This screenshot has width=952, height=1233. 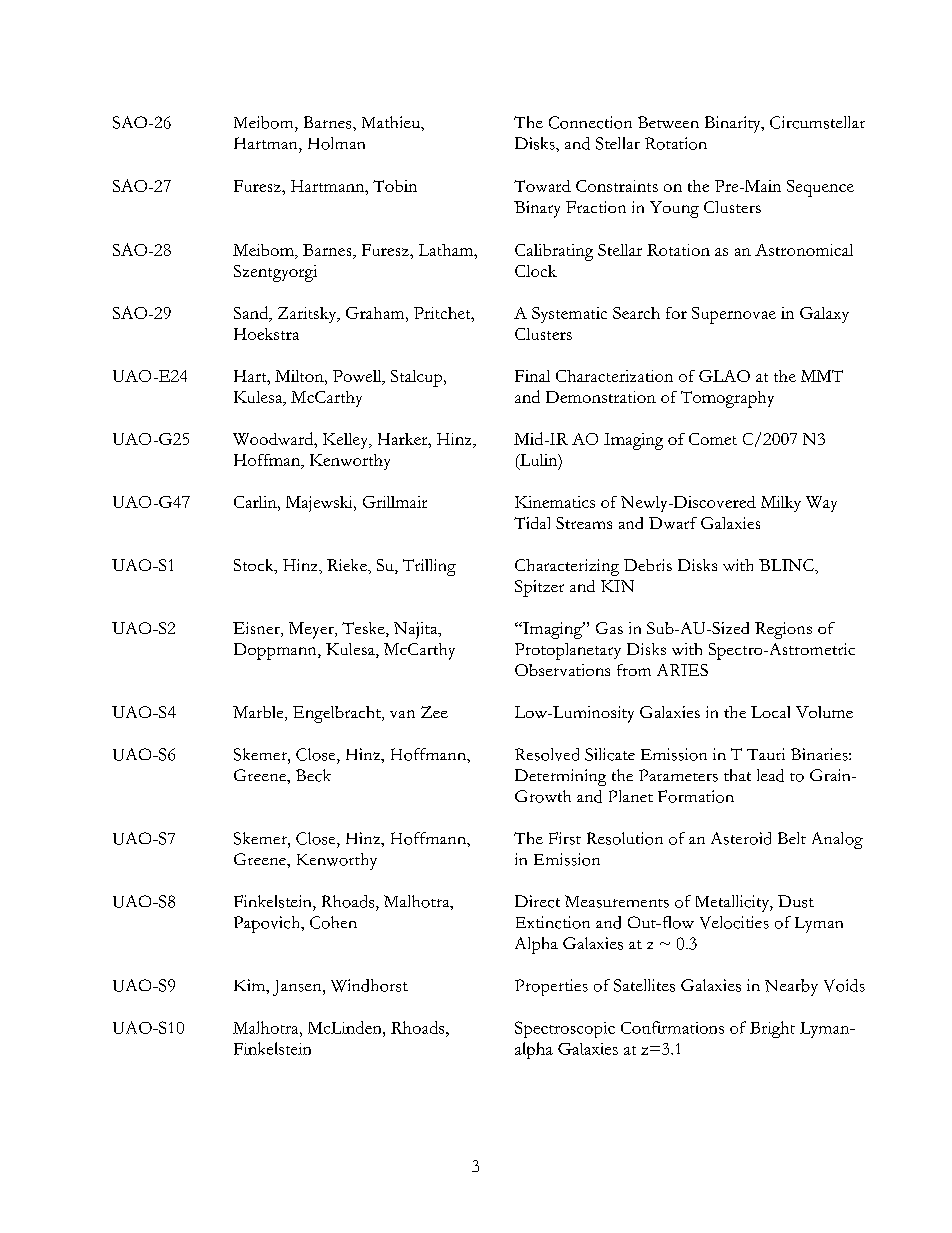 What do you see at coordinates (547, 754) in the screenshot?
I see `Resolved` at bounding box center [547, 754].
